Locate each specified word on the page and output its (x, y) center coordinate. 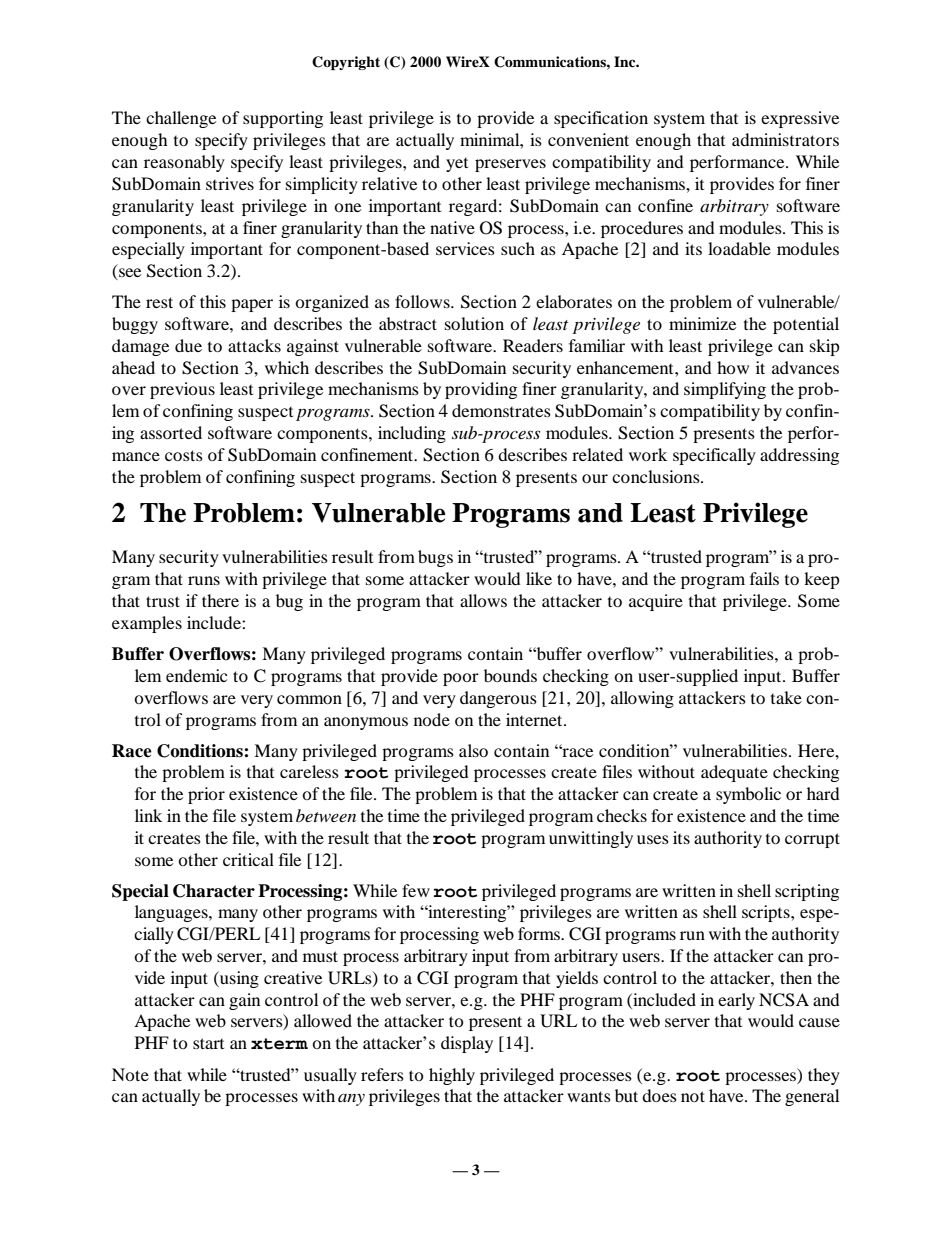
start (208, 1043)
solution (474, 323)
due (188, 345)
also (473, 750)
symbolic (748, 795)
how (733, 367)
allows (483, 600)
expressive (800, 119)
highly (452, 1076)
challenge (181, 119)
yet (457, 165)
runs (204, 580)
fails (764, 578)
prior (206, 795)
